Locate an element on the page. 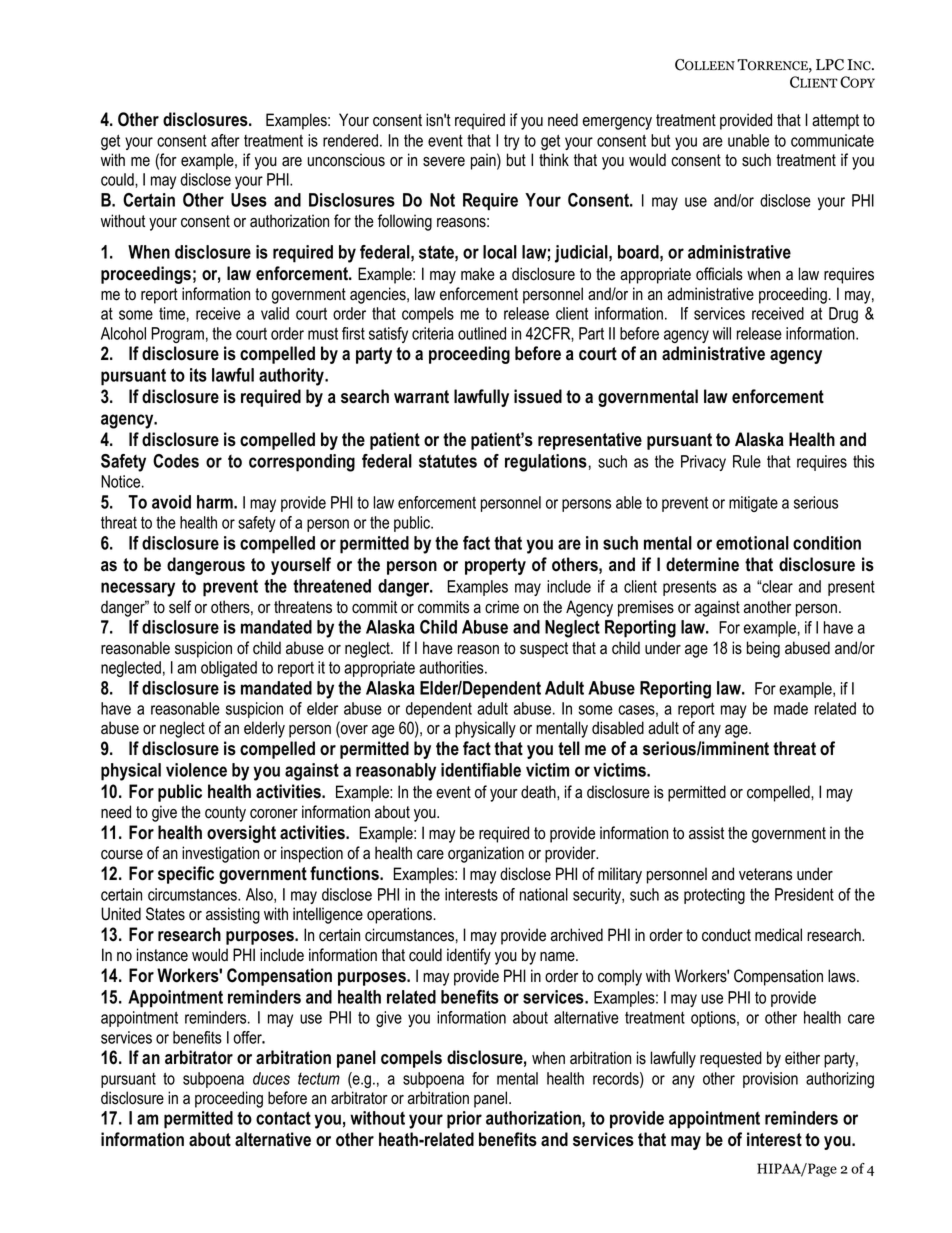  attempt is located at coordinates (835, 122).
